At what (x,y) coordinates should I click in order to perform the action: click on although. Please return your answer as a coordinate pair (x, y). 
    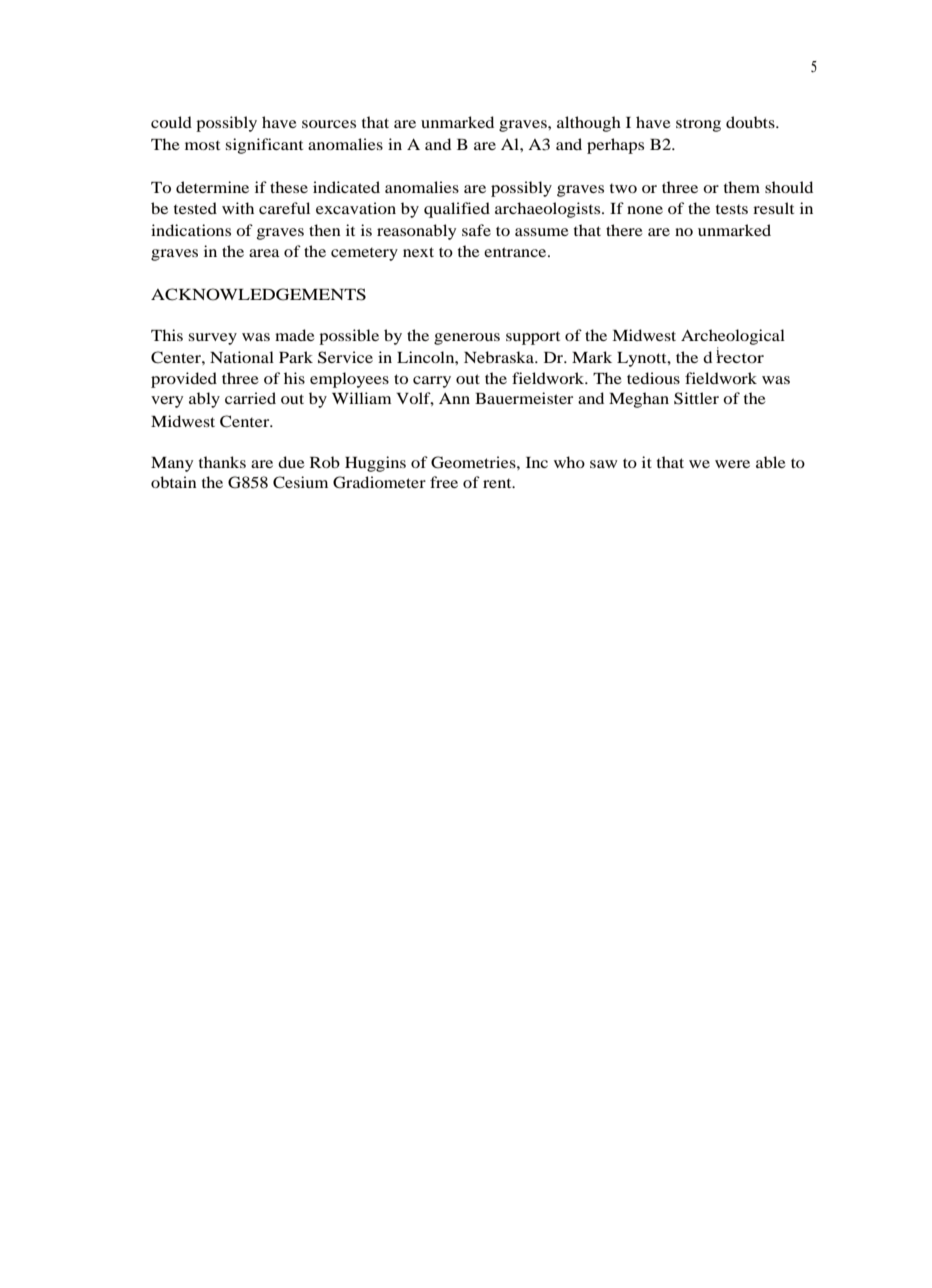
    Looking at the image, I should click on (589, 124).
